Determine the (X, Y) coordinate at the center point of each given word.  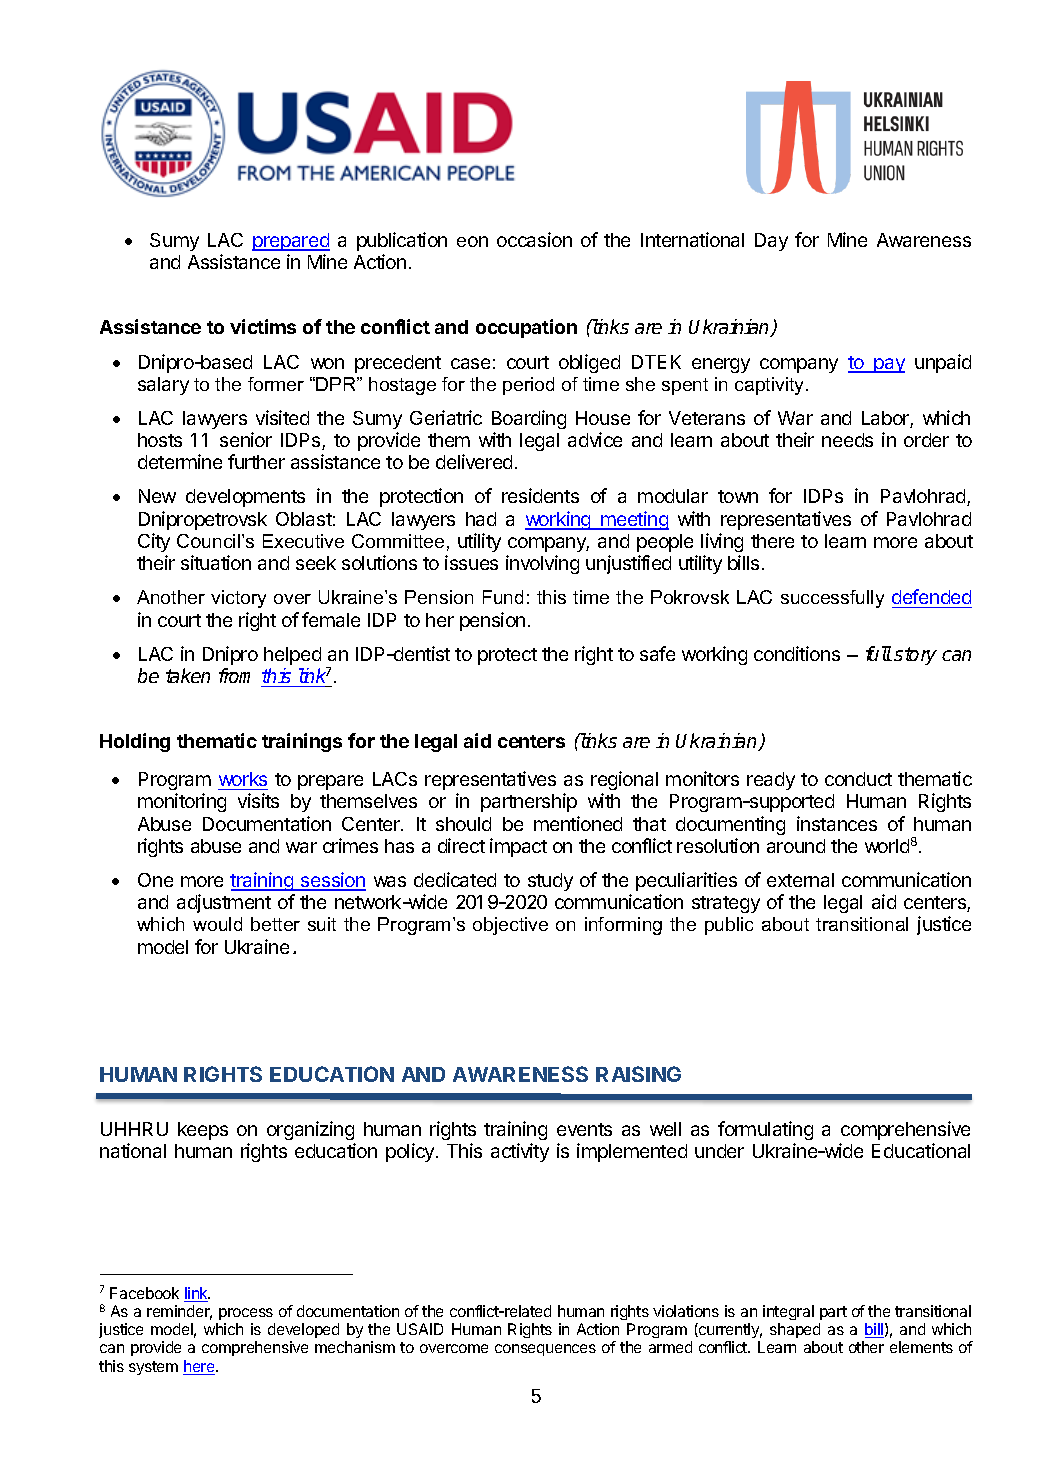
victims (263, 326)
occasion (534, 239)
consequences (545, 1350)
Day (771, 242)
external (800, 880)
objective (510, 926)
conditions (797, 653)
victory (238, 599)
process (246, 1314)
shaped (795, 1330)
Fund (503, 597)
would (217, 924)
